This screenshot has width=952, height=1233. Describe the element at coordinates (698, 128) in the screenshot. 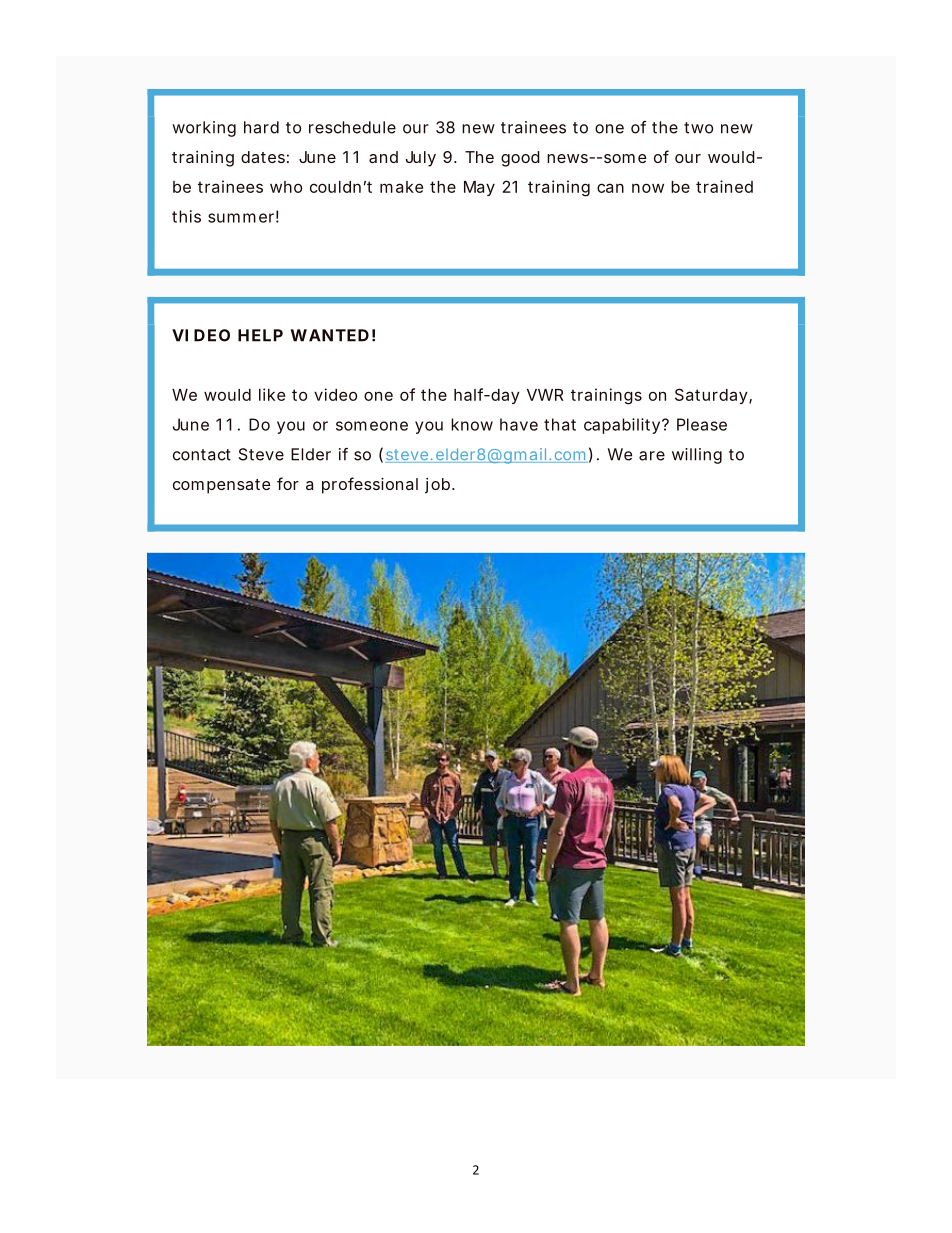

I see `two` at that location.
